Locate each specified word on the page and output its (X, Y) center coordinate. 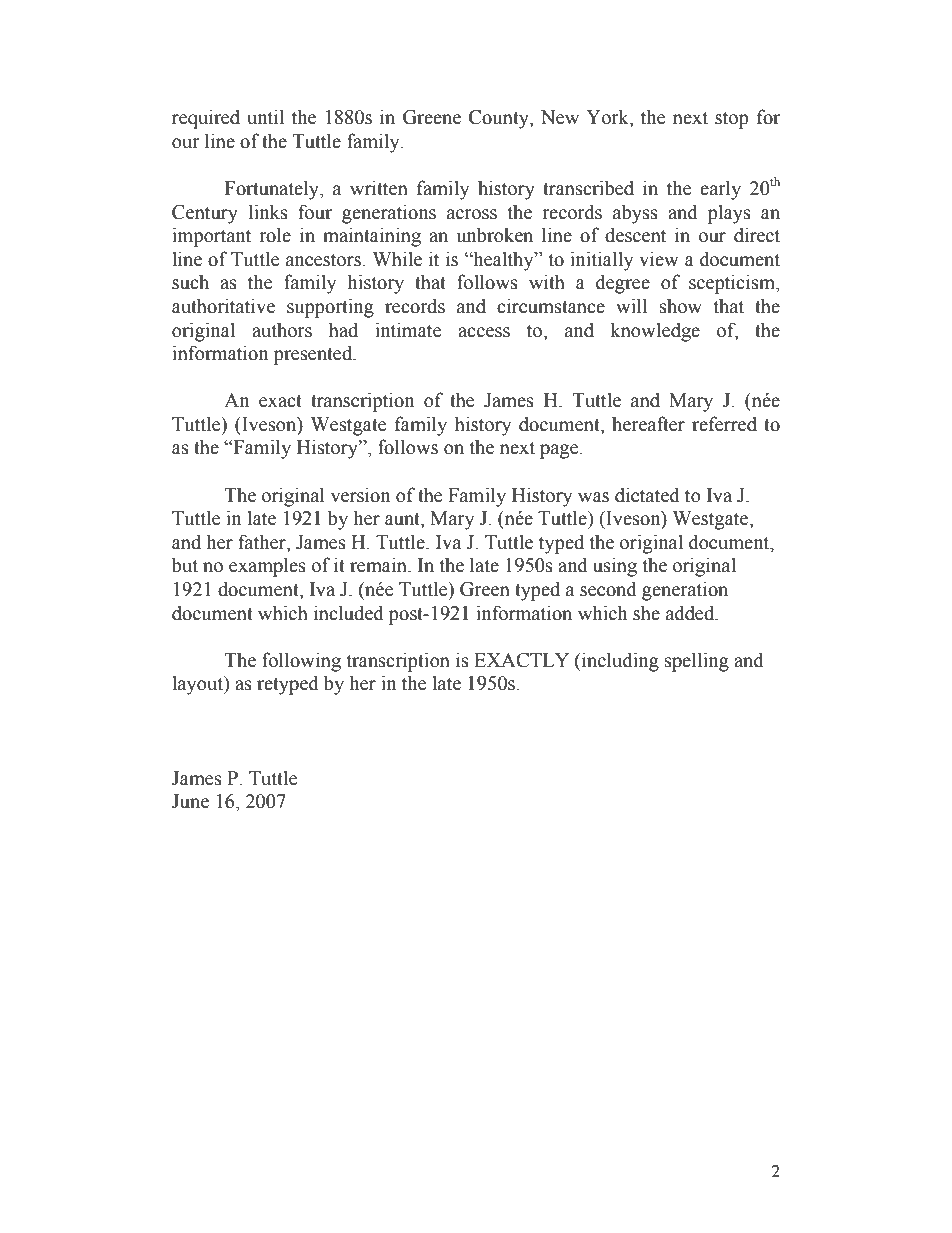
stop (732, 120)
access (484, 332)
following (301, 662)
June (190, 801)
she (646, 613)
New (560, 117)
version (360, 495)
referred (724, 424)
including (620, 662)
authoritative (223, 306)
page (560, 451)
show (681, 306)
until (265, 117)
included (349, 613)
